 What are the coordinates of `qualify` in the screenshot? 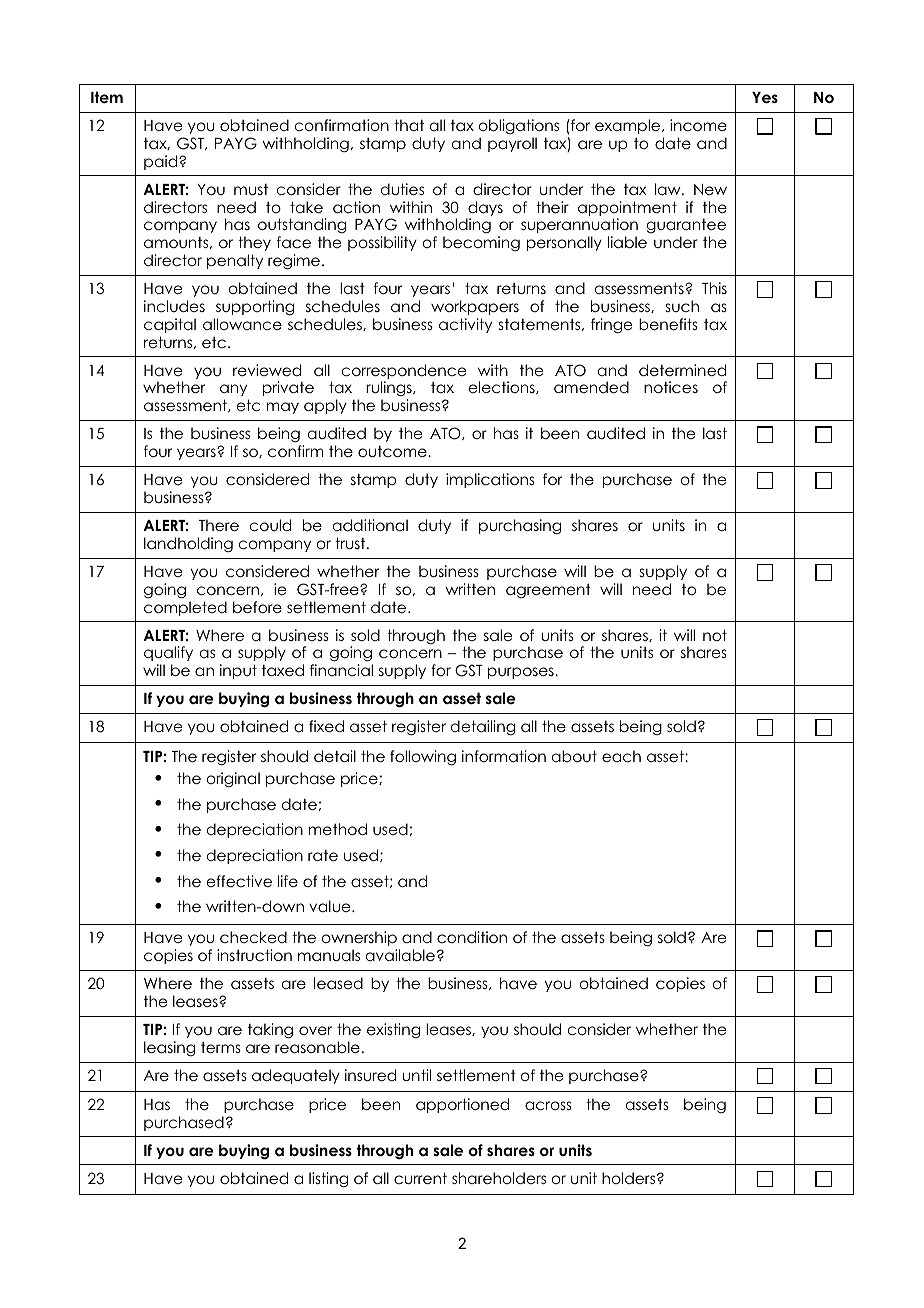 It's located at (168, 653).
